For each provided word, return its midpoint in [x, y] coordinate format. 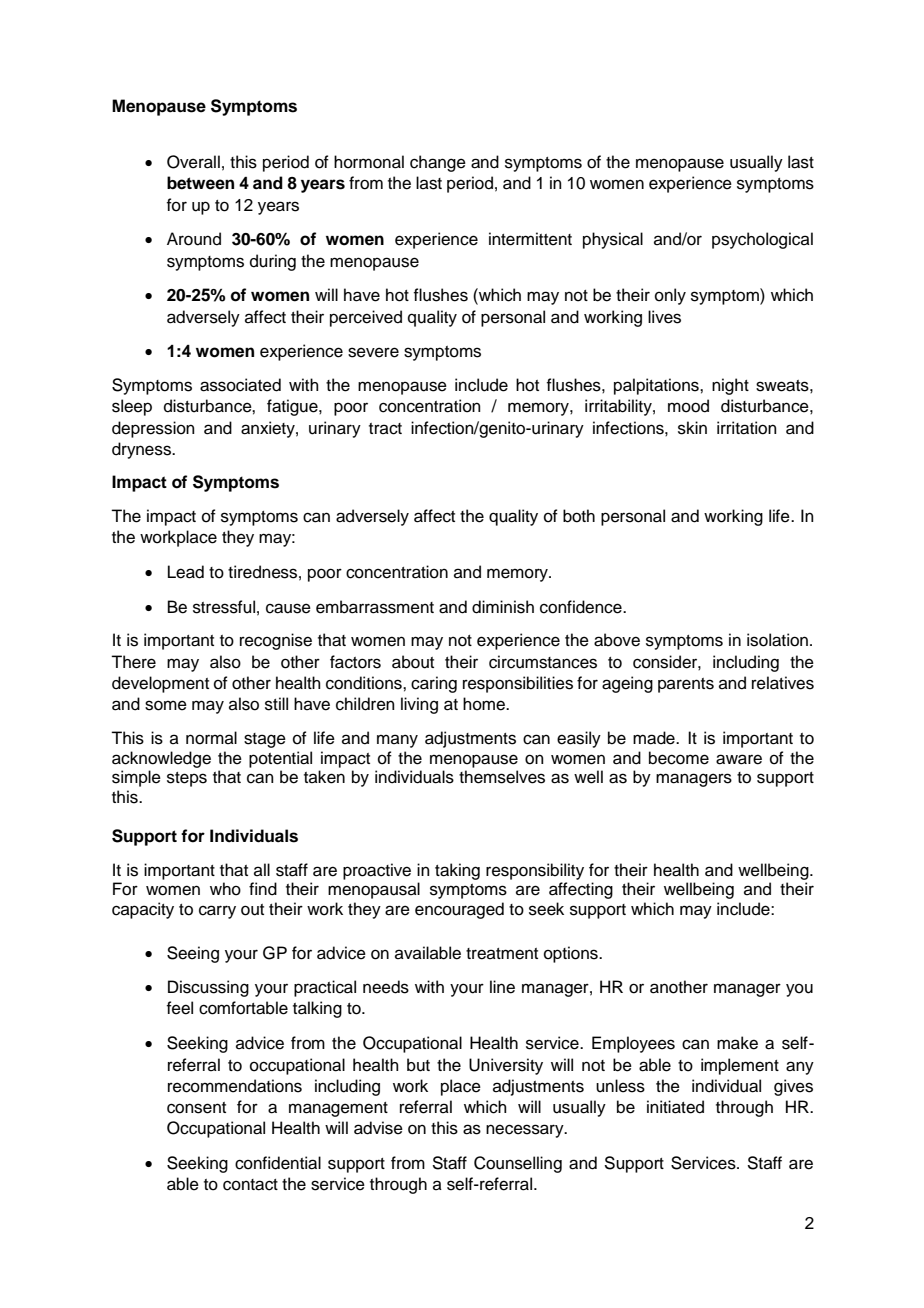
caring [434, 684]
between [200, 183]
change [438, 163]
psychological [762, 240]
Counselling [518, 1164]
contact [250, 1185]
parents [686, 685]
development [160, 684]
